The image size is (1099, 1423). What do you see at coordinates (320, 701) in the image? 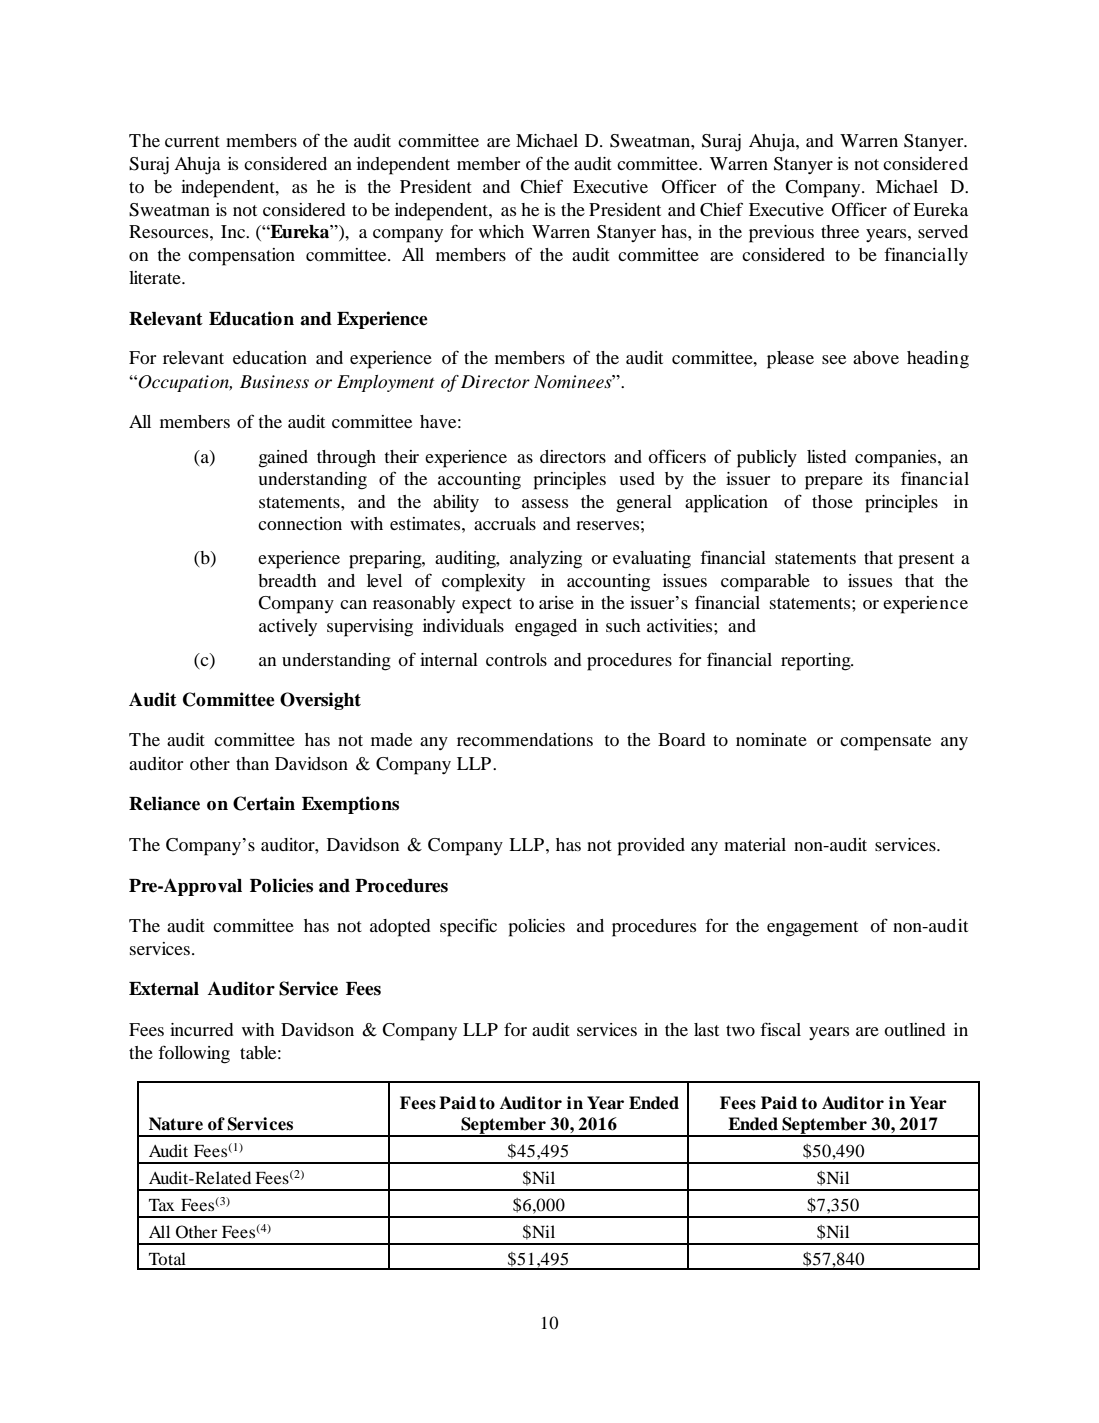
I see `Oversight` at bounding box center [320, 701].
